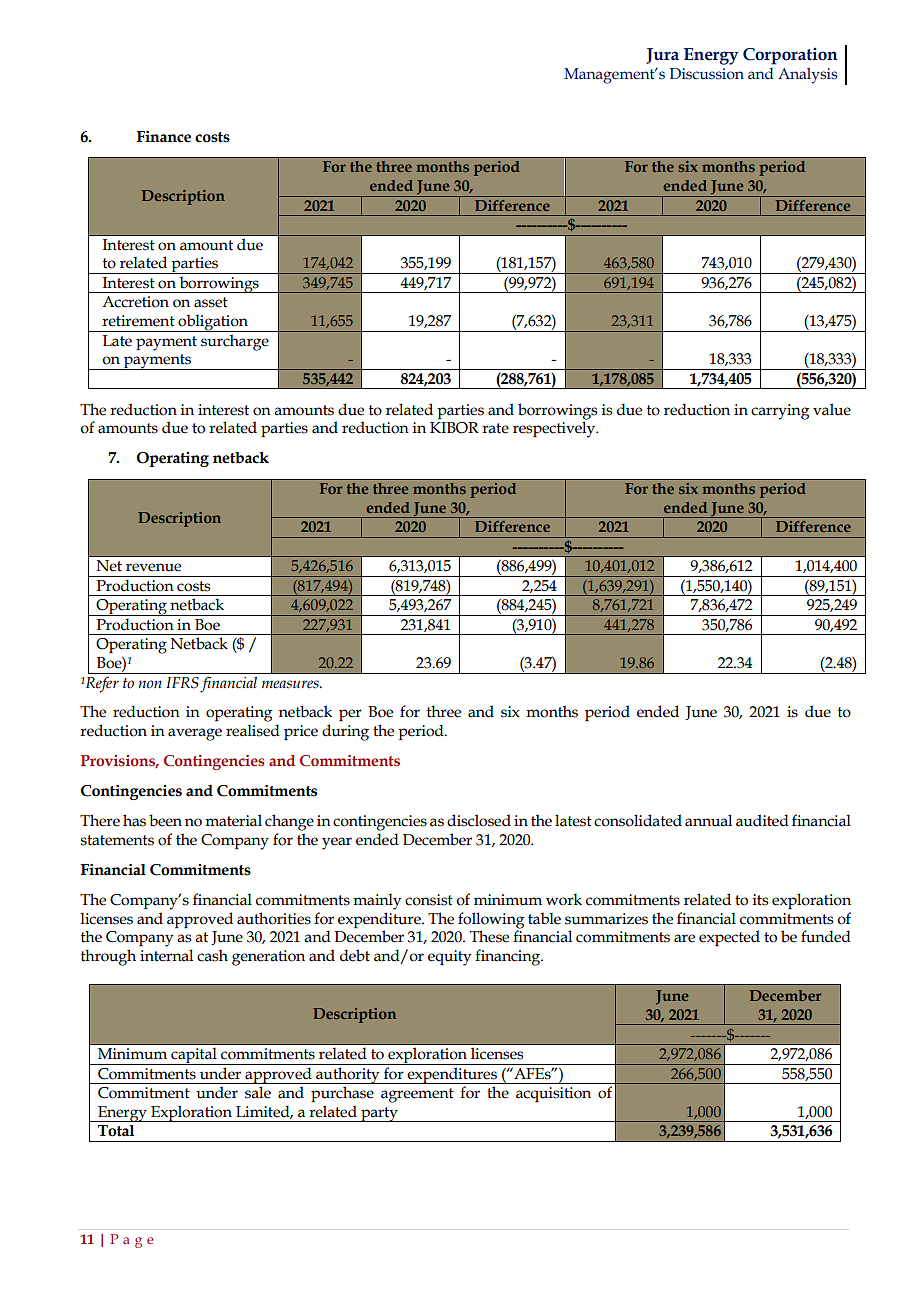  Describe the element at coordinates (780, 412) in the screenshot. I see `carrying` at that location.
